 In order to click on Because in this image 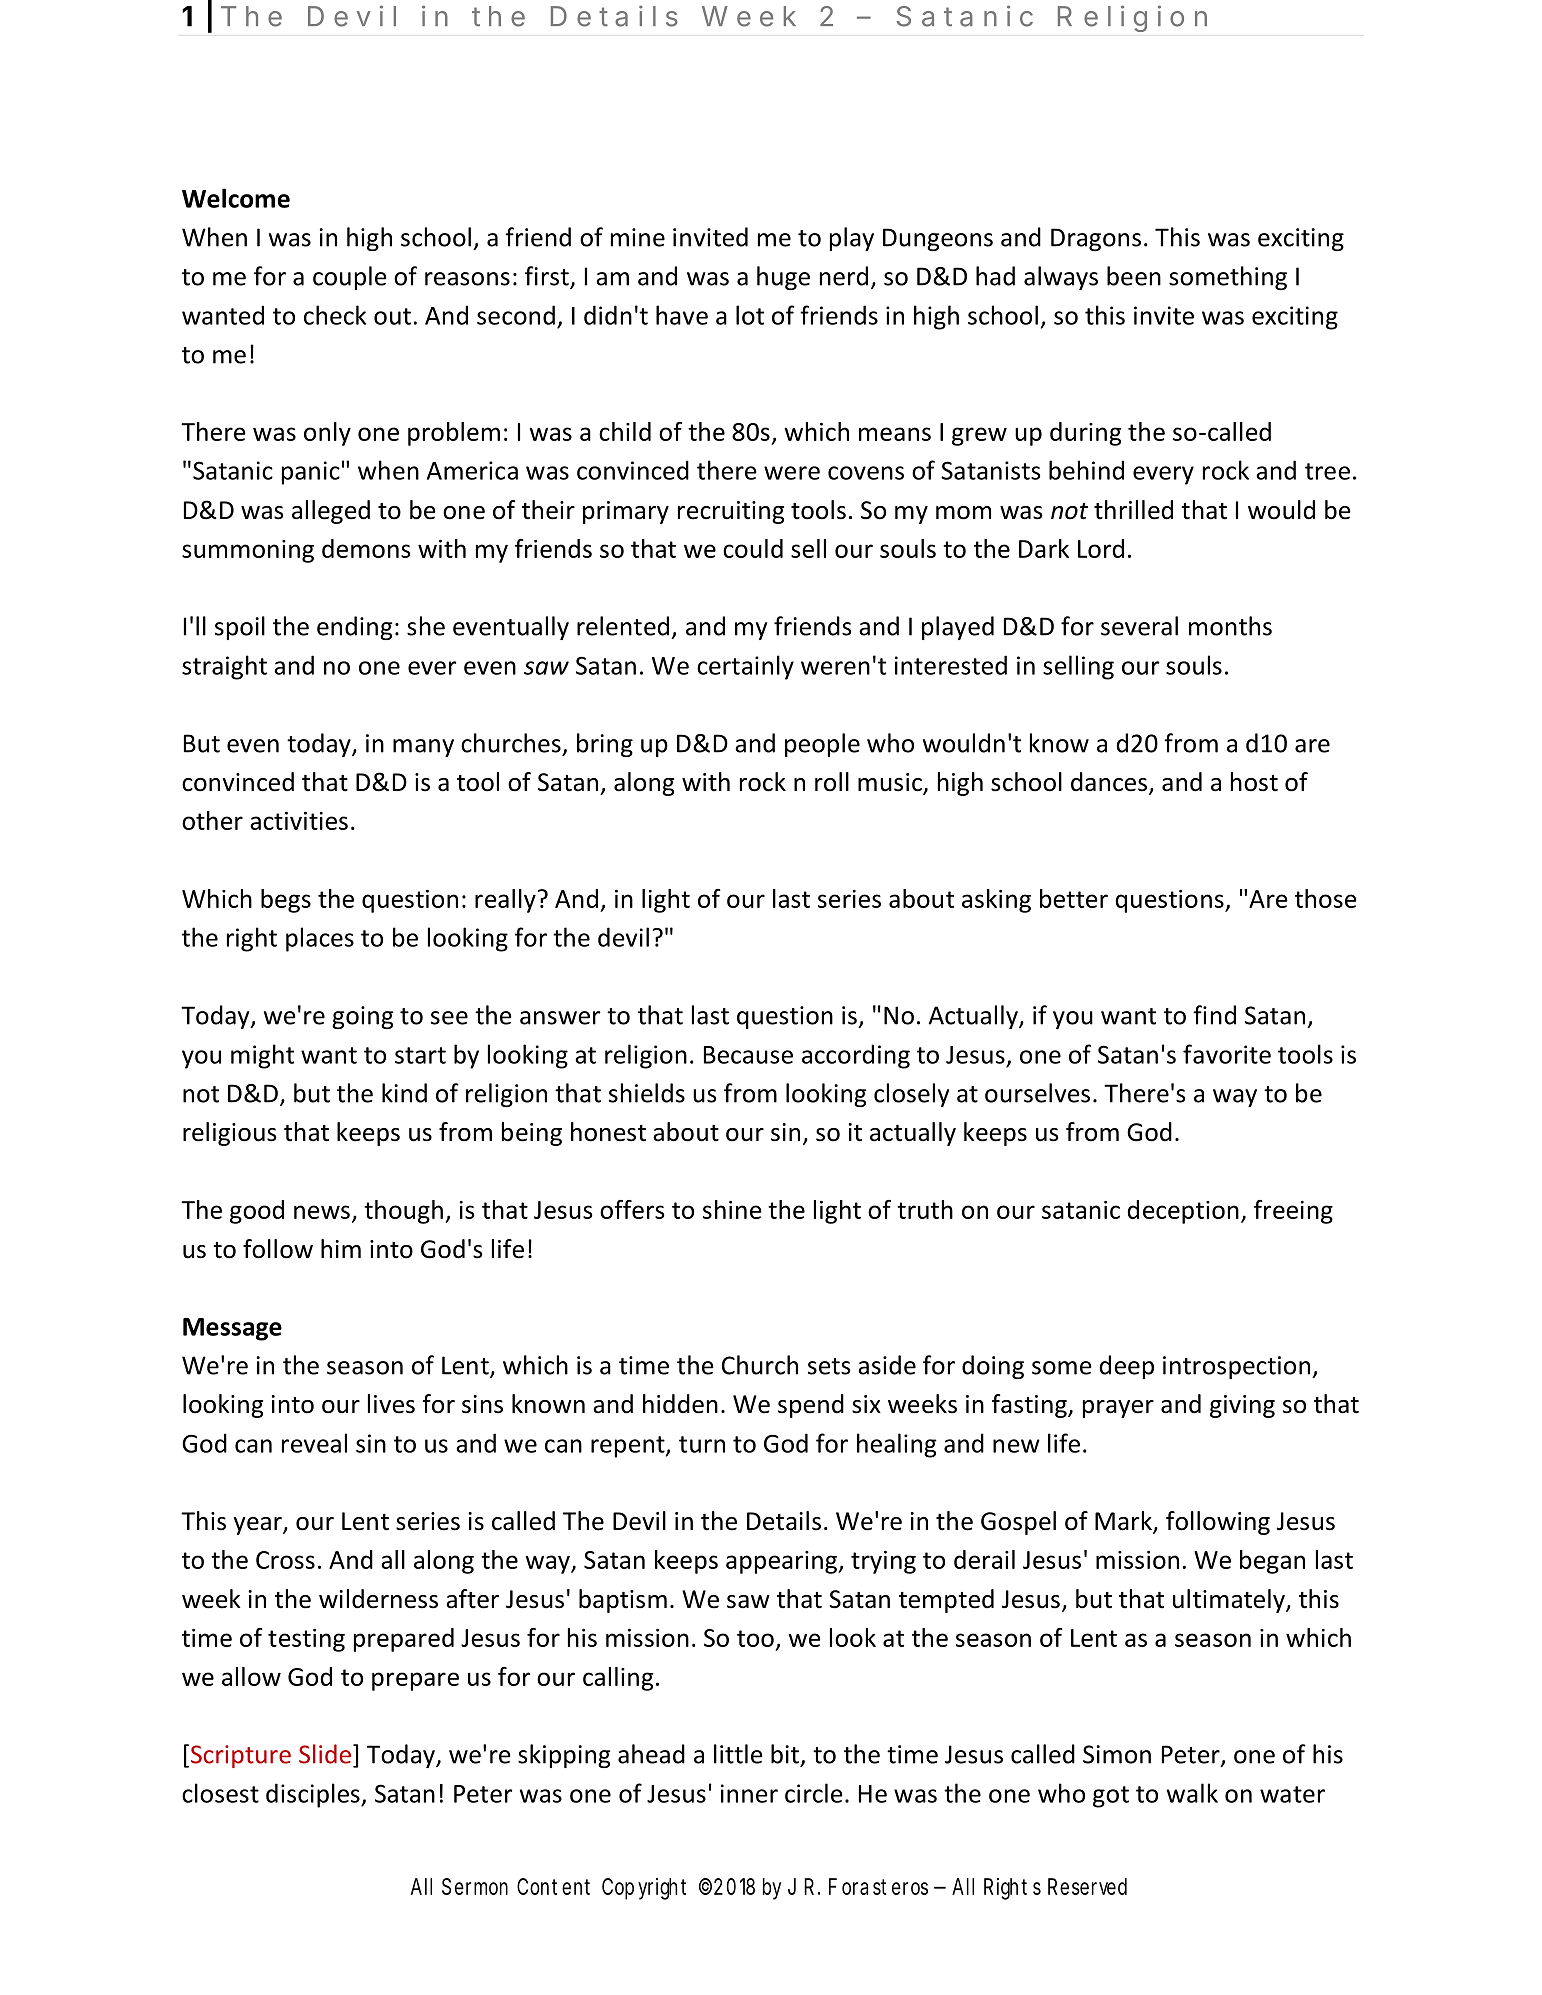, I will do `click(748, 1055)`.
